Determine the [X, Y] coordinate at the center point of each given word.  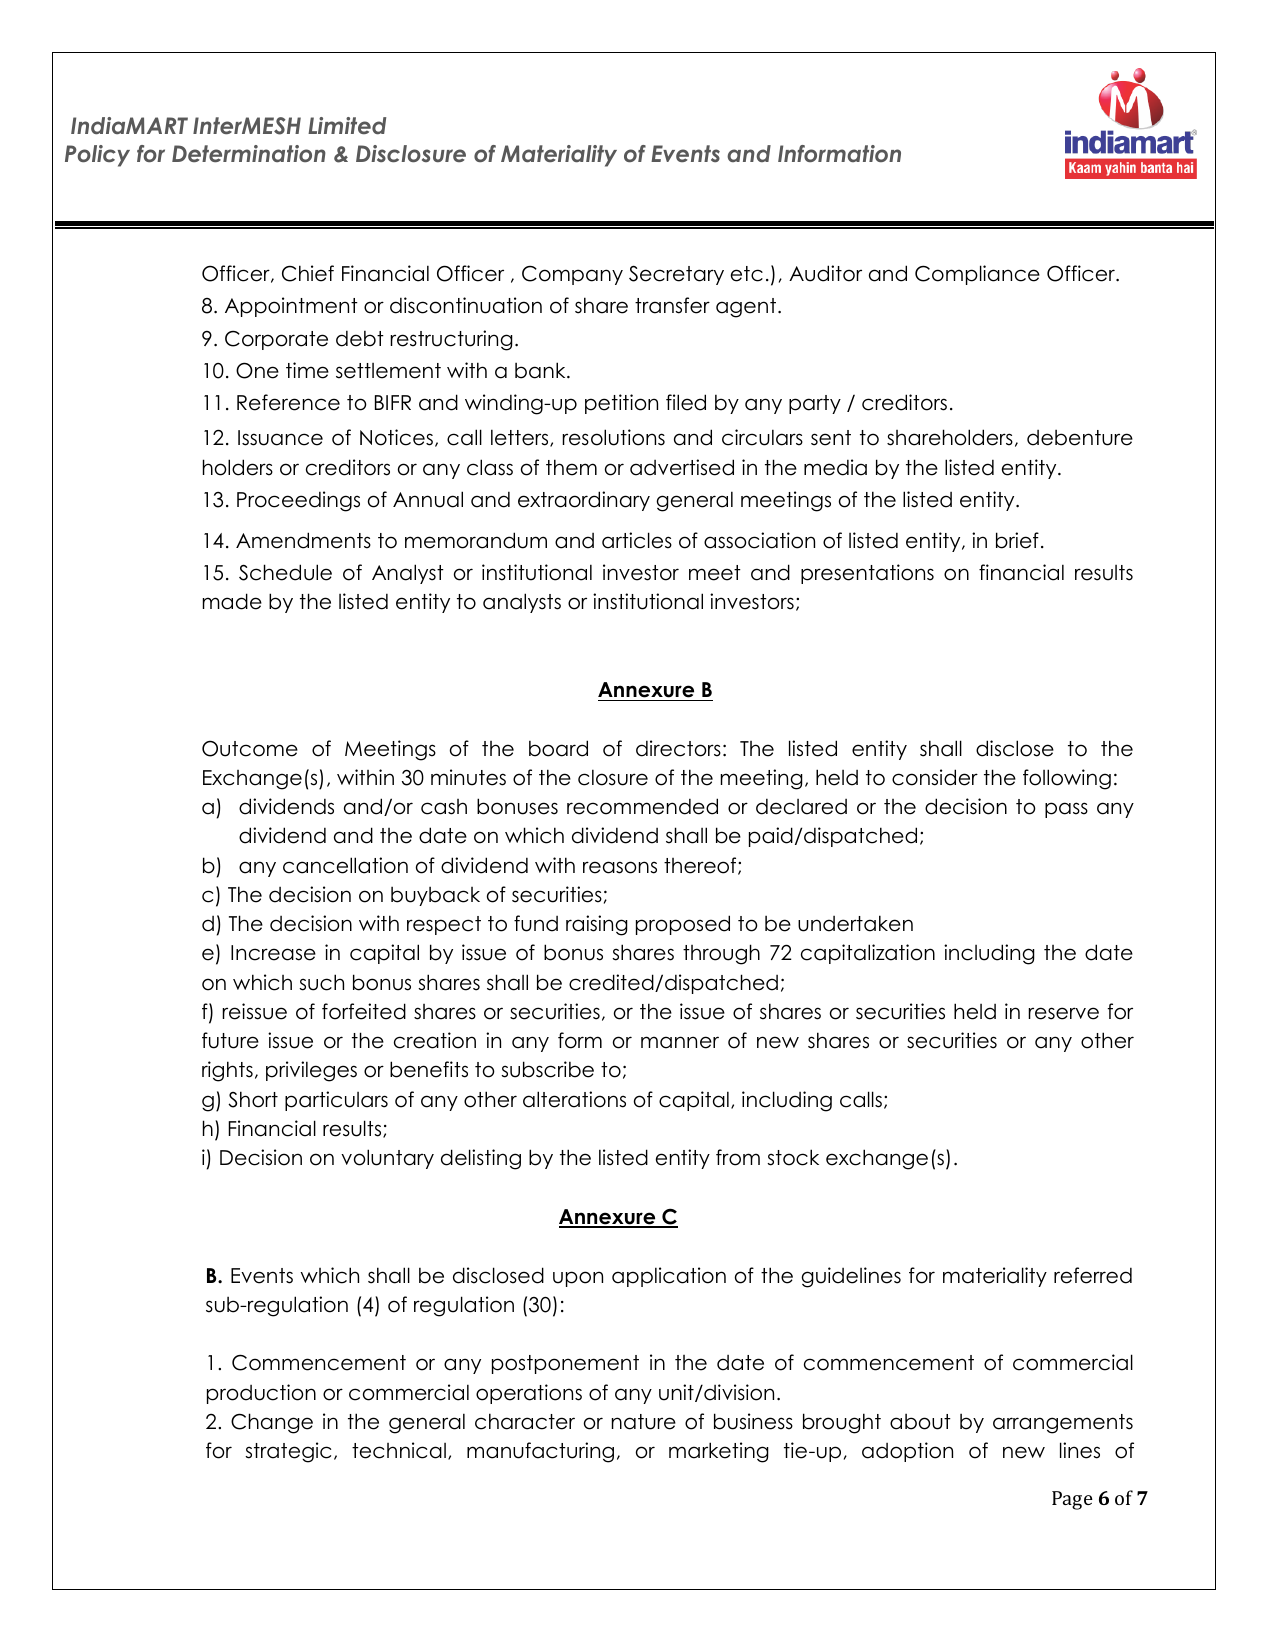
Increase [273, 953]
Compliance [977, 275]
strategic [288, 1452]
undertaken [855, 923]
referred [1093, 1275]
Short [253, 1099]
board [558, 748]
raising [597, 925]
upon [578, 1279]
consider [935, 777]
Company [572, 275]
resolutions [613, 437]
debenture [1080, 437]
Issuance [280, 438]
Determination [249, 153]
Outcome [250, 748]
